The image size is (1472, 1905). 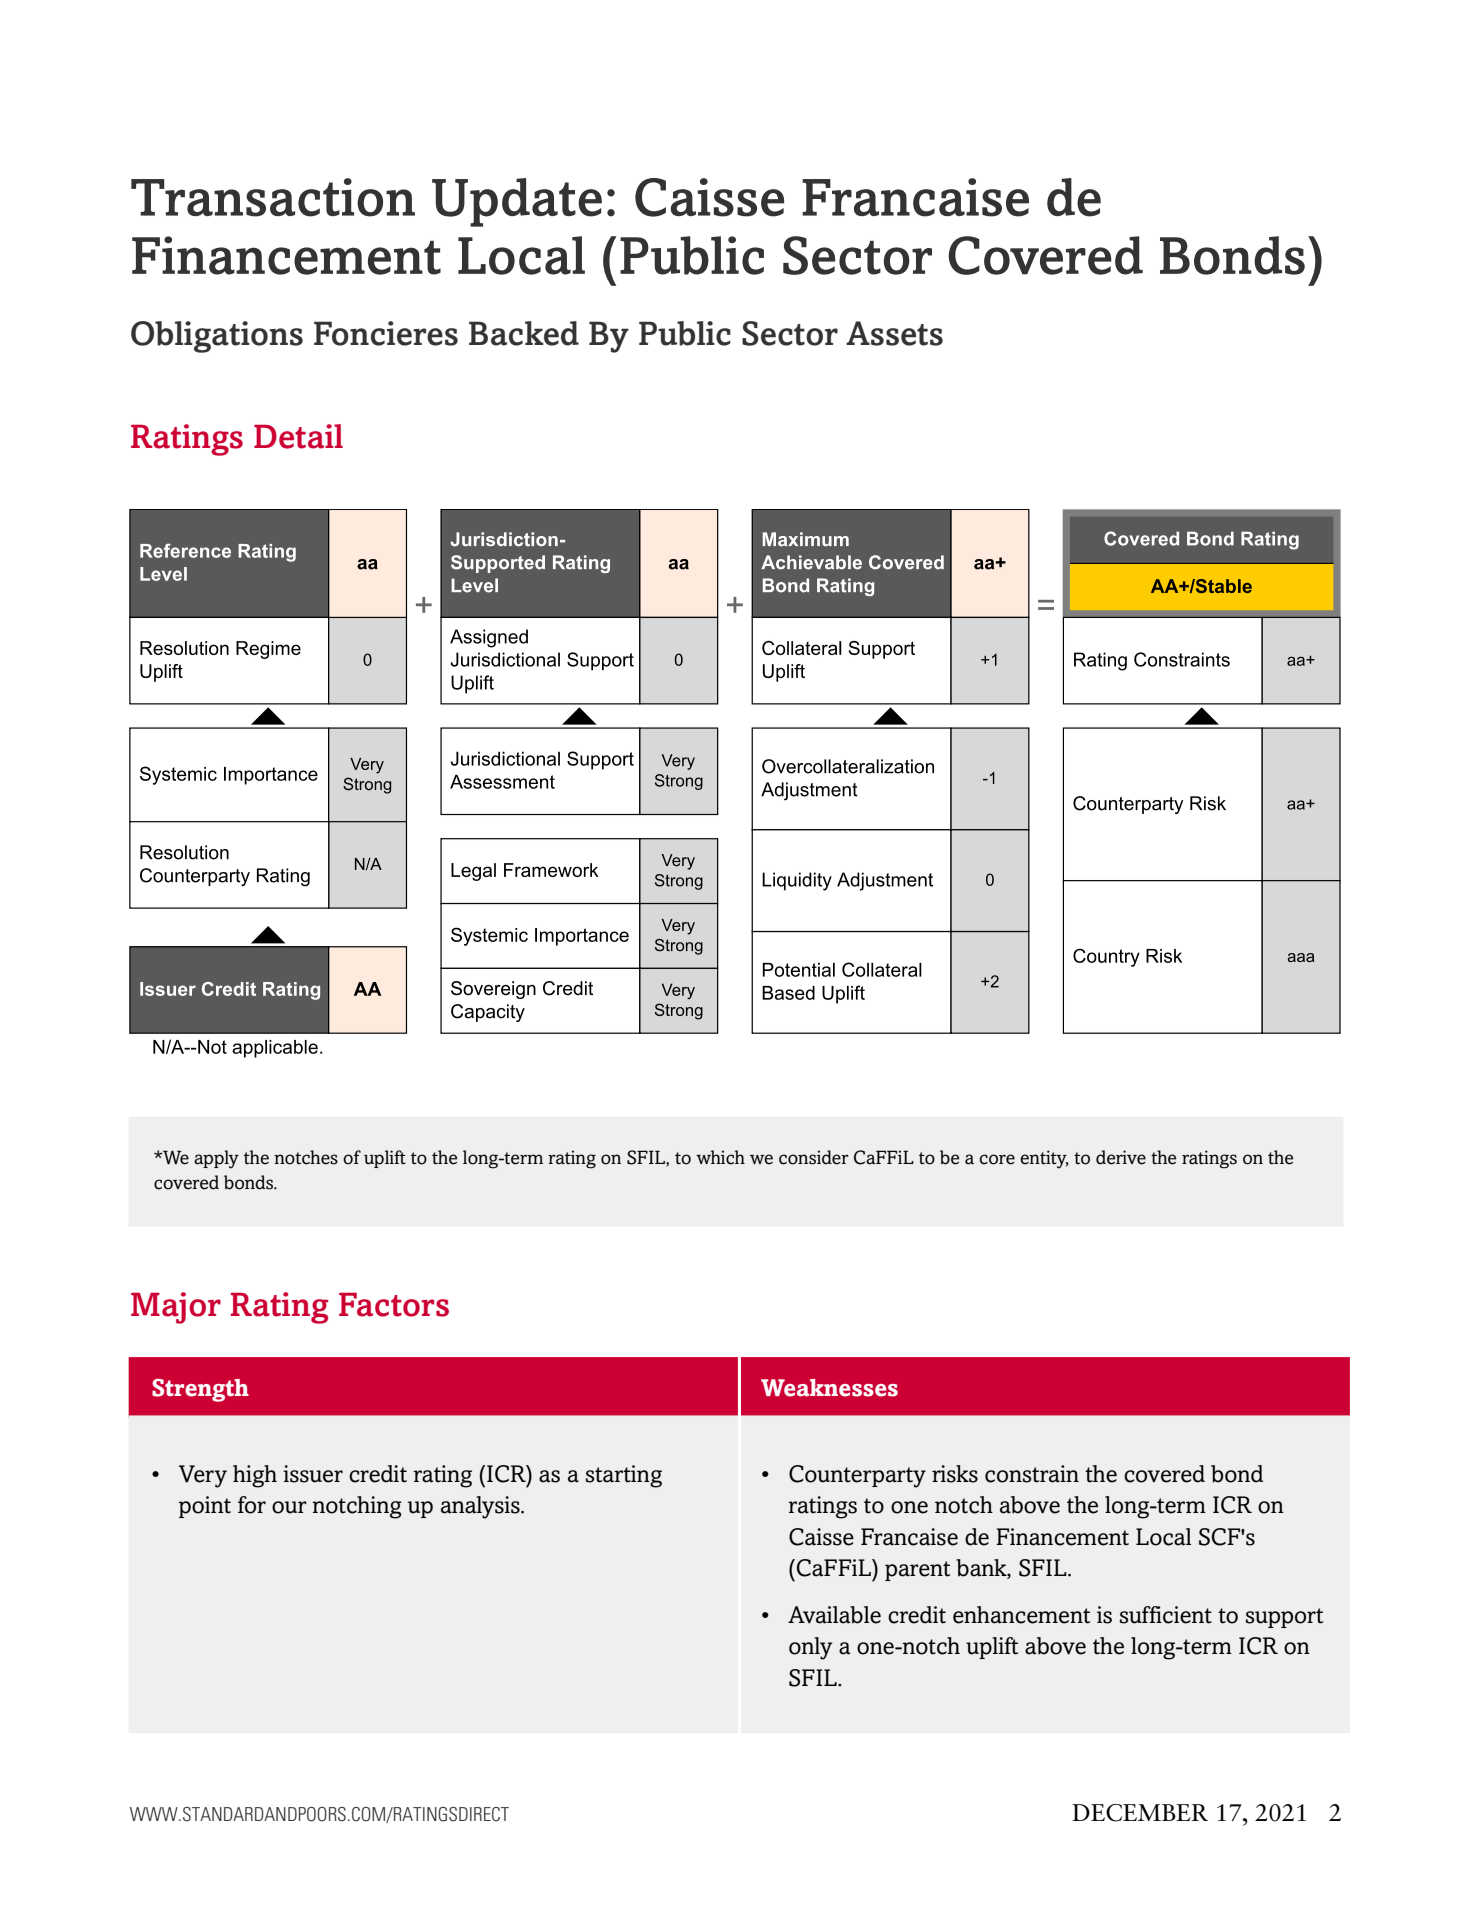 I want to click on consider, so click(x=814, y=1157).
